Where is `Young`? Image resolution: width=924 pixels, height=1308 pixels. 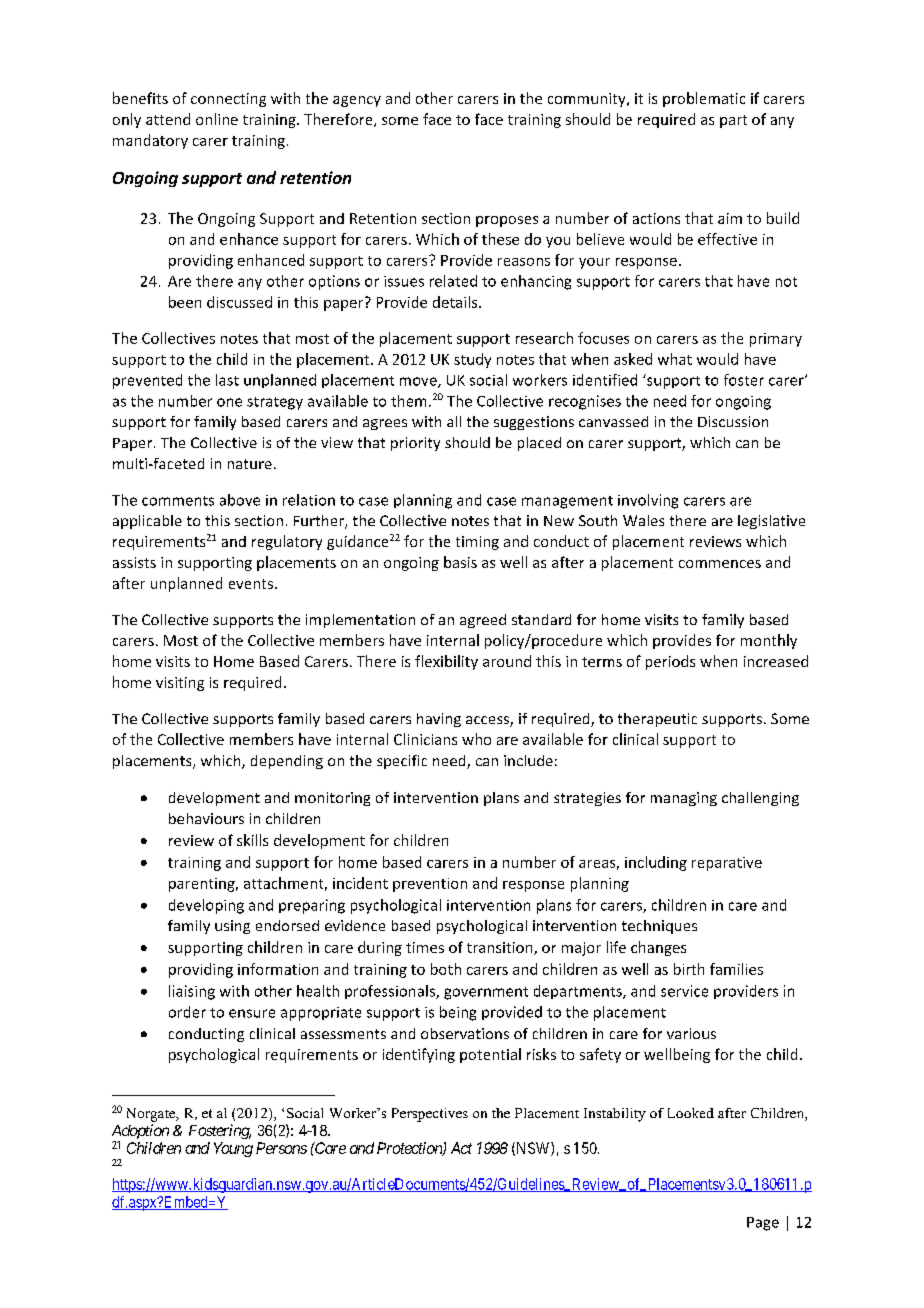
Young is located at coordinates (233, 1149).
